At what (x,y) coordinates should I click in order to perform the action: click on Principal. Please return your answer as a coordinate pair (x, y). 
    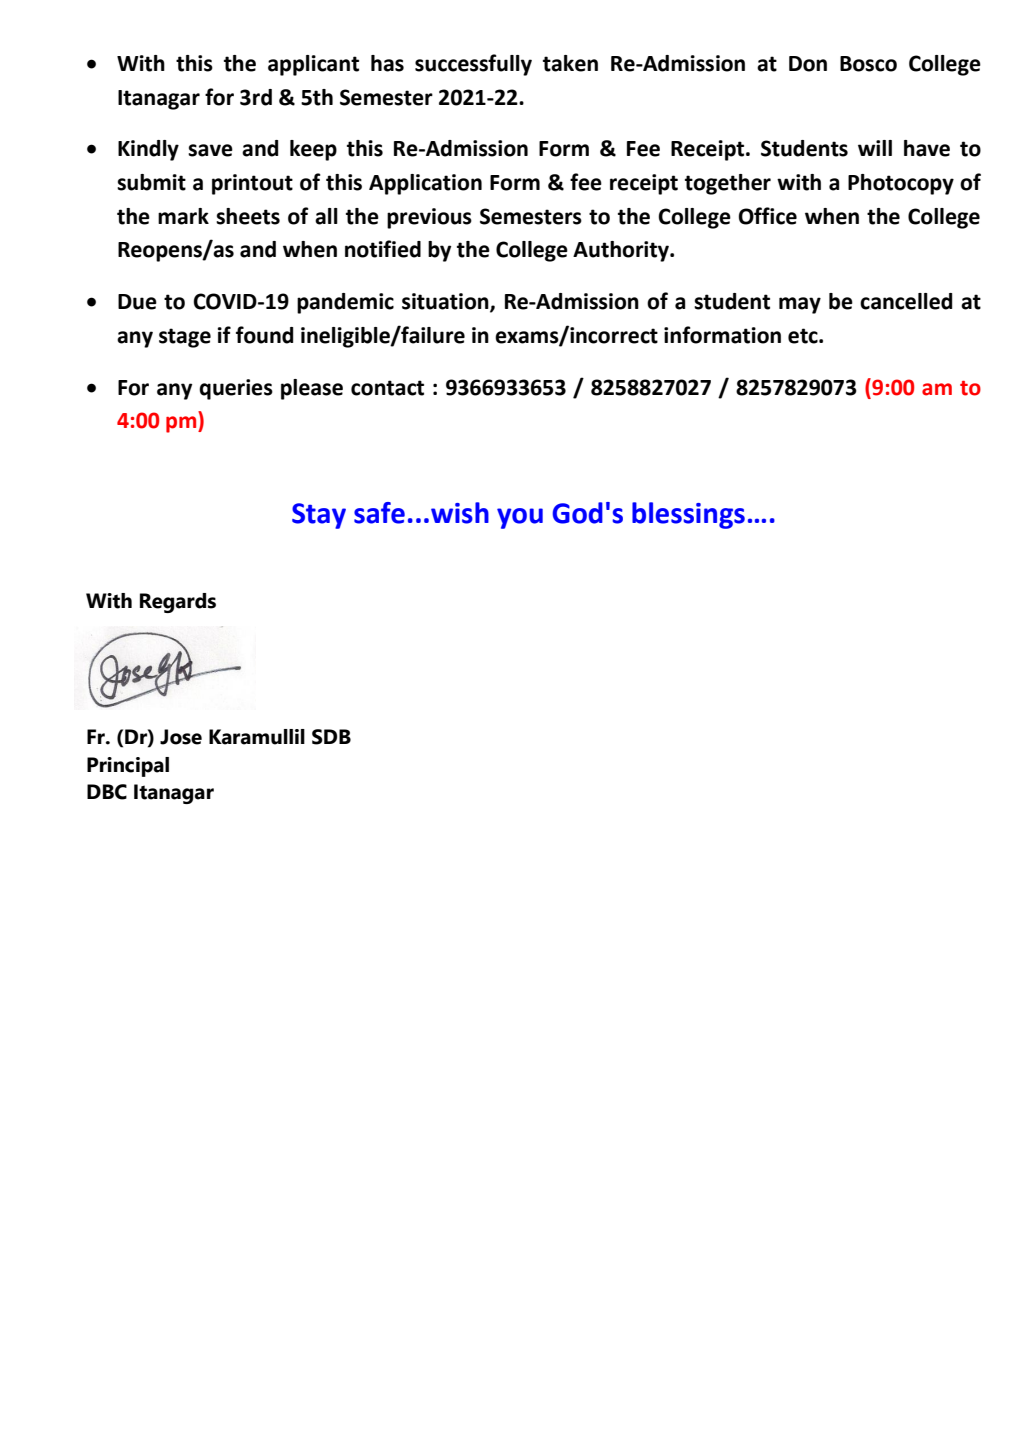
    Looking at the image, I should click on (128, 767).
